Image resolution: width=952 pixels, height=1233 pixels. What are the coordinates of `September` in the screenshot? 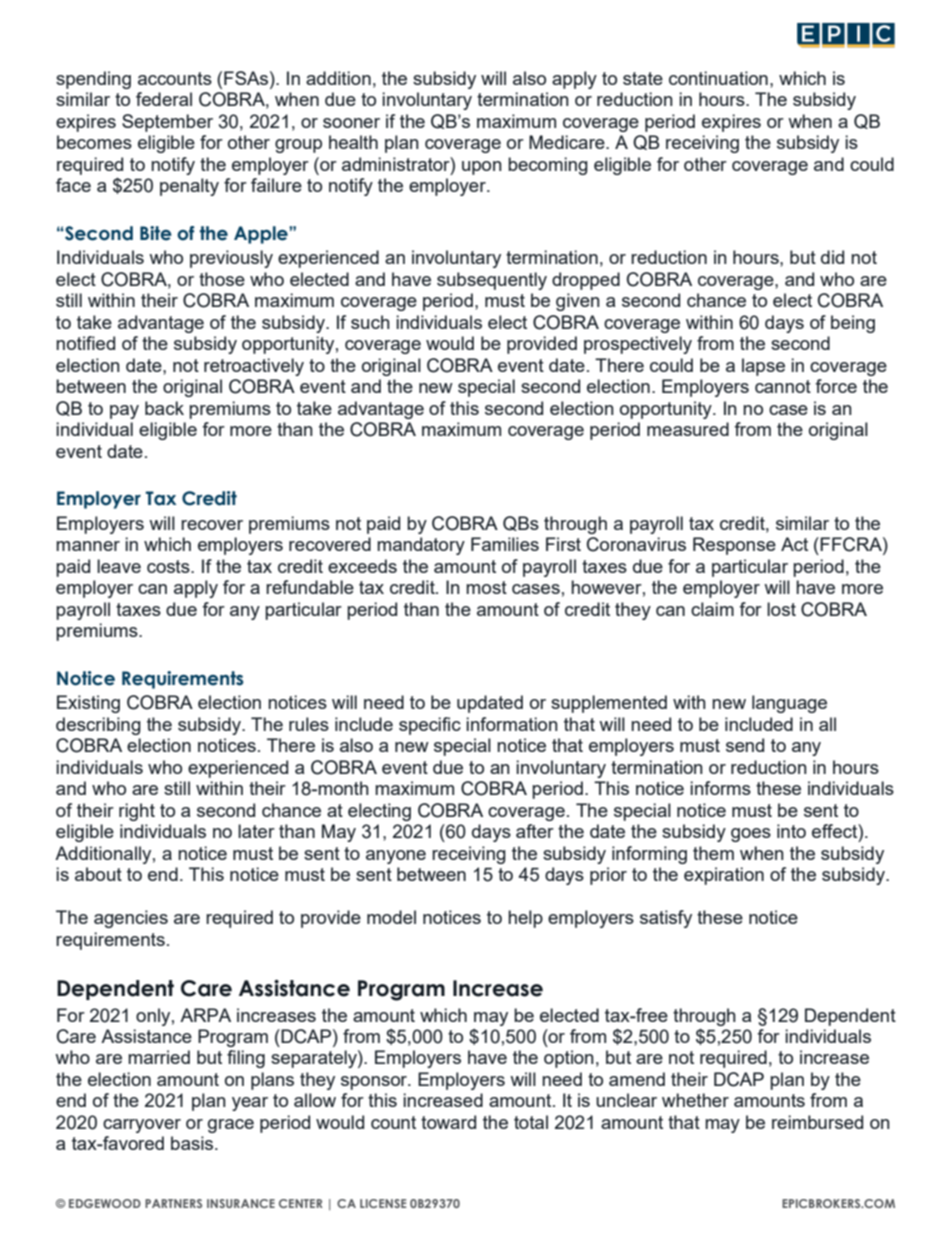 It's located at (167, 123).
